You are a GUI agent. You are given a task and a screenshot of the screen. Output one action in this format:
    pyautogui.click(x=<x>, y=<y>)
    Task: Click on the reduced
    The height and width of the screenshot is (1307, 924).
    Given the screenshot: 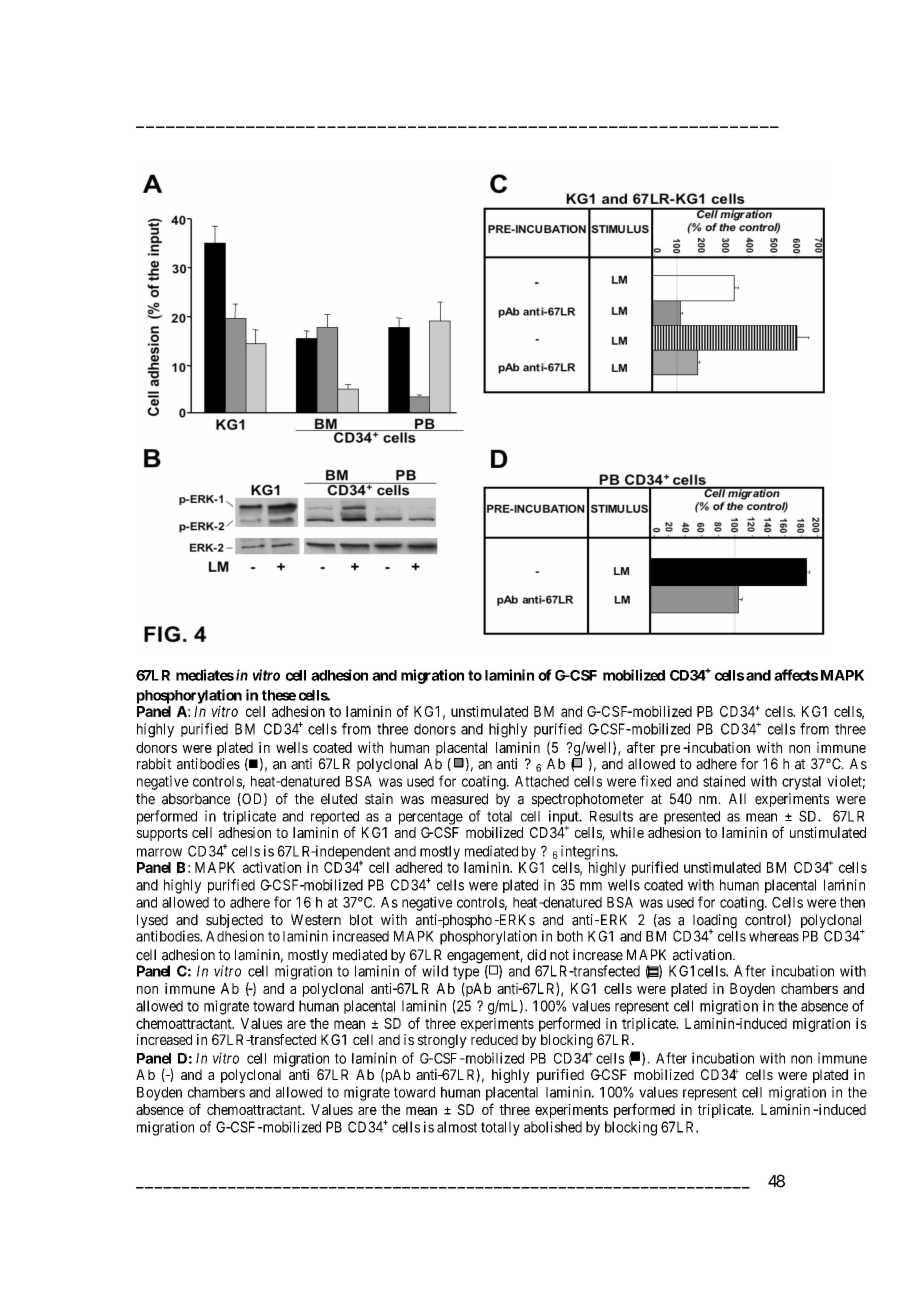 What is the action you would take?
    pyautogui.click(x=494, y=1039)
